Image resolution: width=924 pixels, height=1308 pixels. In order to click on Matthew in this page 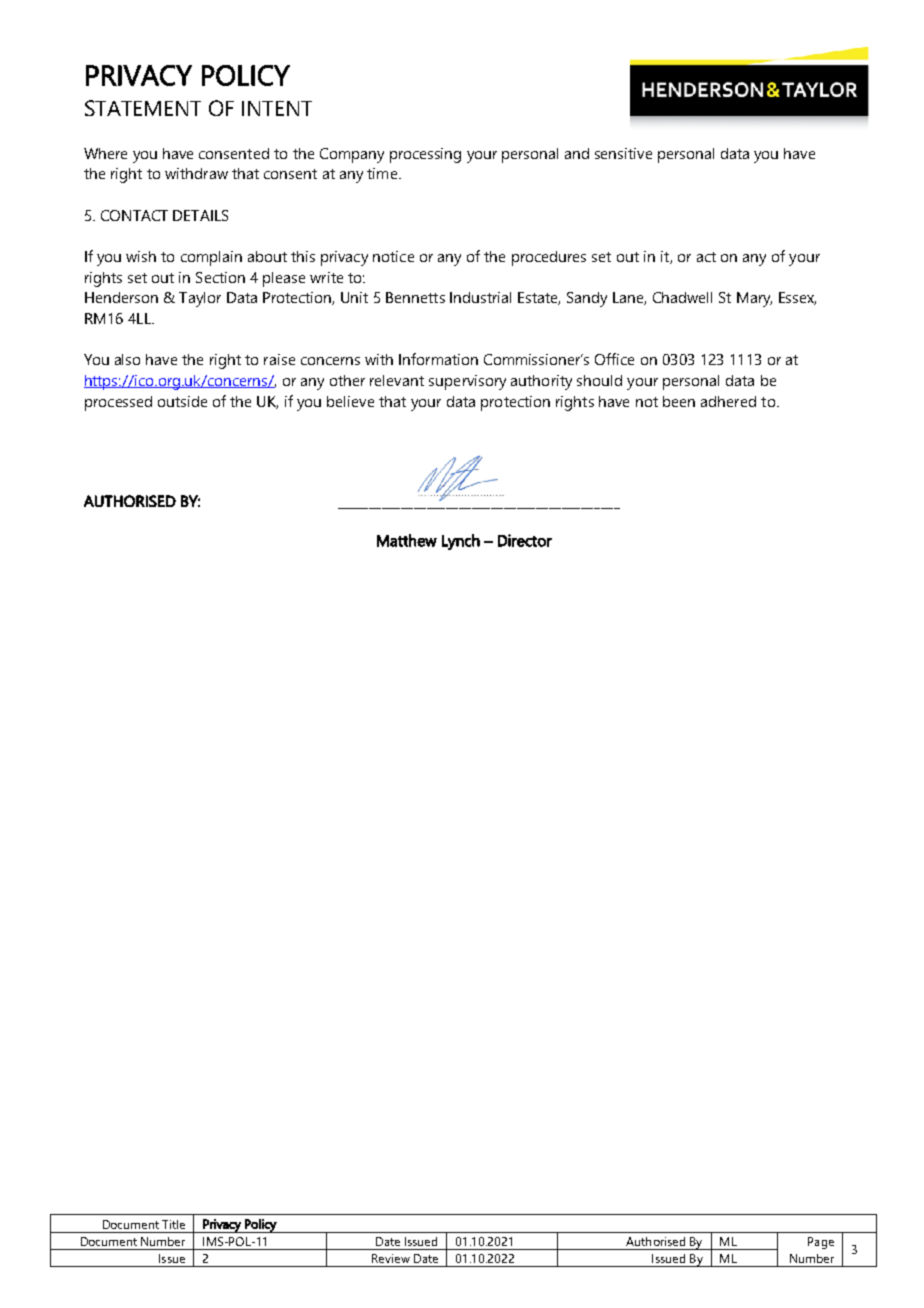, I will do `click(407, 540)`.
